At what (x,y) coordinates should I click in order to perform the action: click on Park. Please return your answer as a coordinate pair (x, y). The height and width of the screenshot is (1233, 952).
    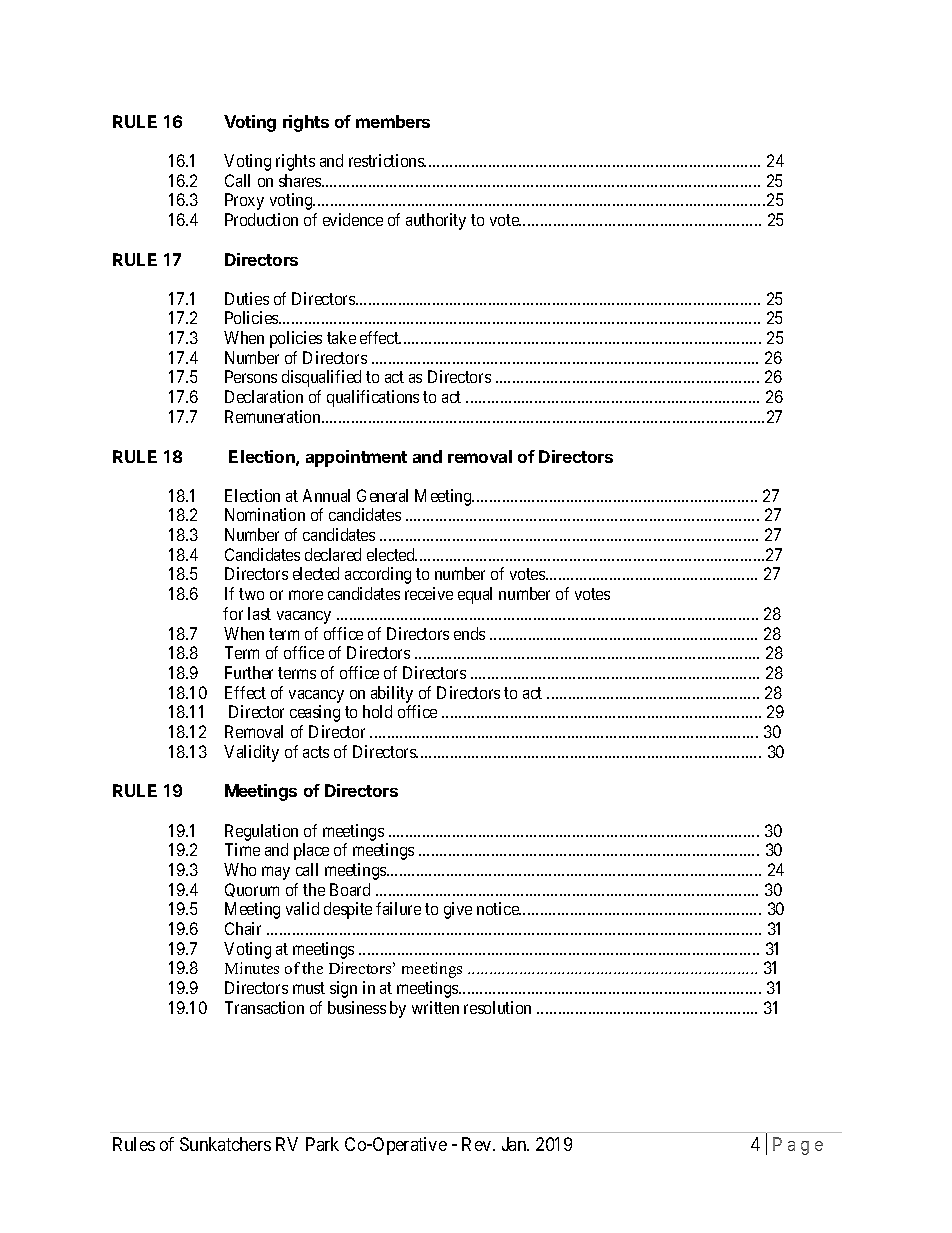
    Looking at the image, I should click on (322, 1144).
